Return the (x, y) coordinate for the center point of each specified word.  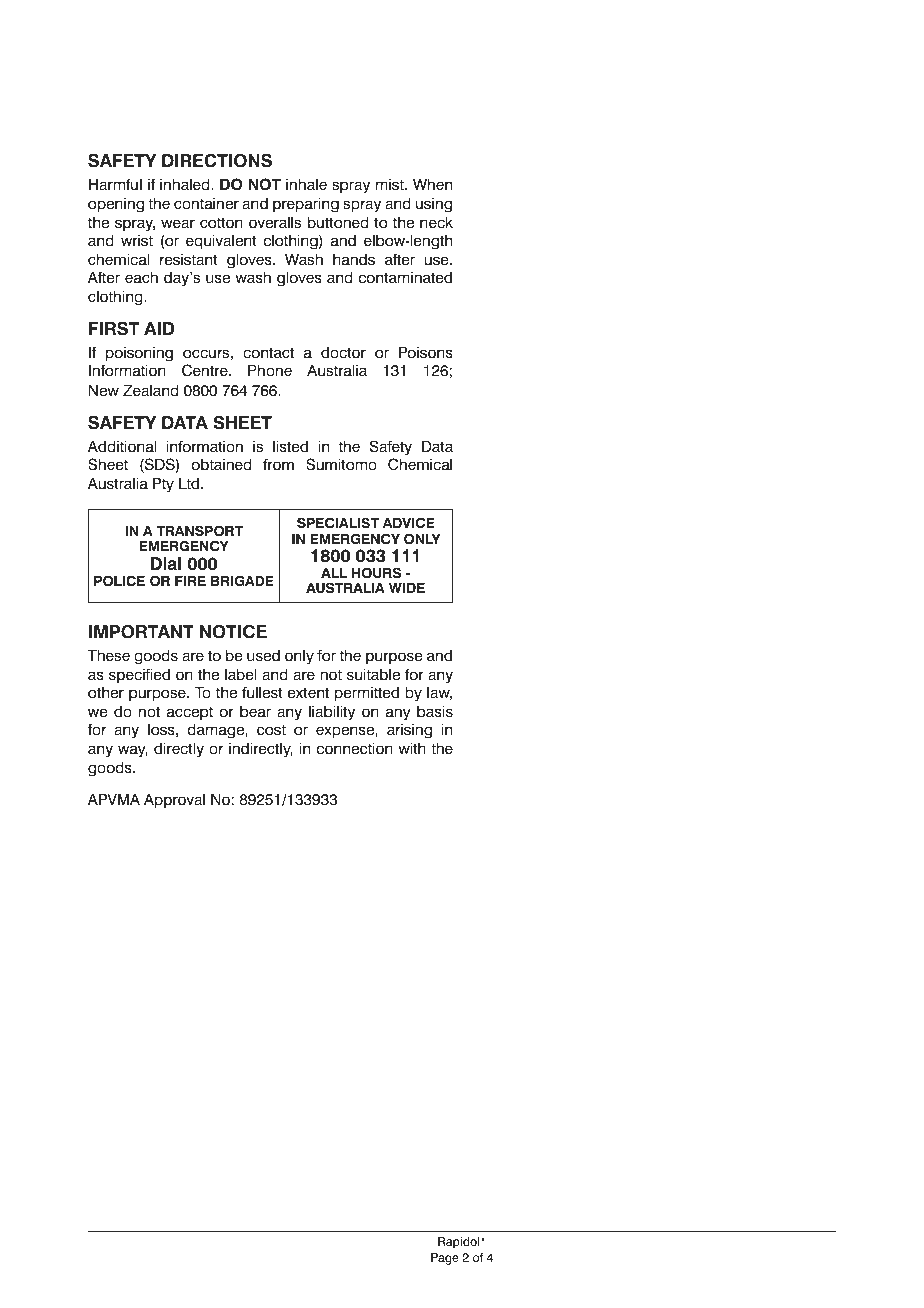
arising (409, 731)
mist (391, 185)
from (278, 464)
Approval (174, 801)
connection (355, 749)
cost (271, 730)
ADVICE (409, 523)
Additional (122, 447)
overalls (275, 223)
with (412, 748)
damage (217, 731)
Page (445, 1259)
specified (139, 675)
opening (116, 205)
